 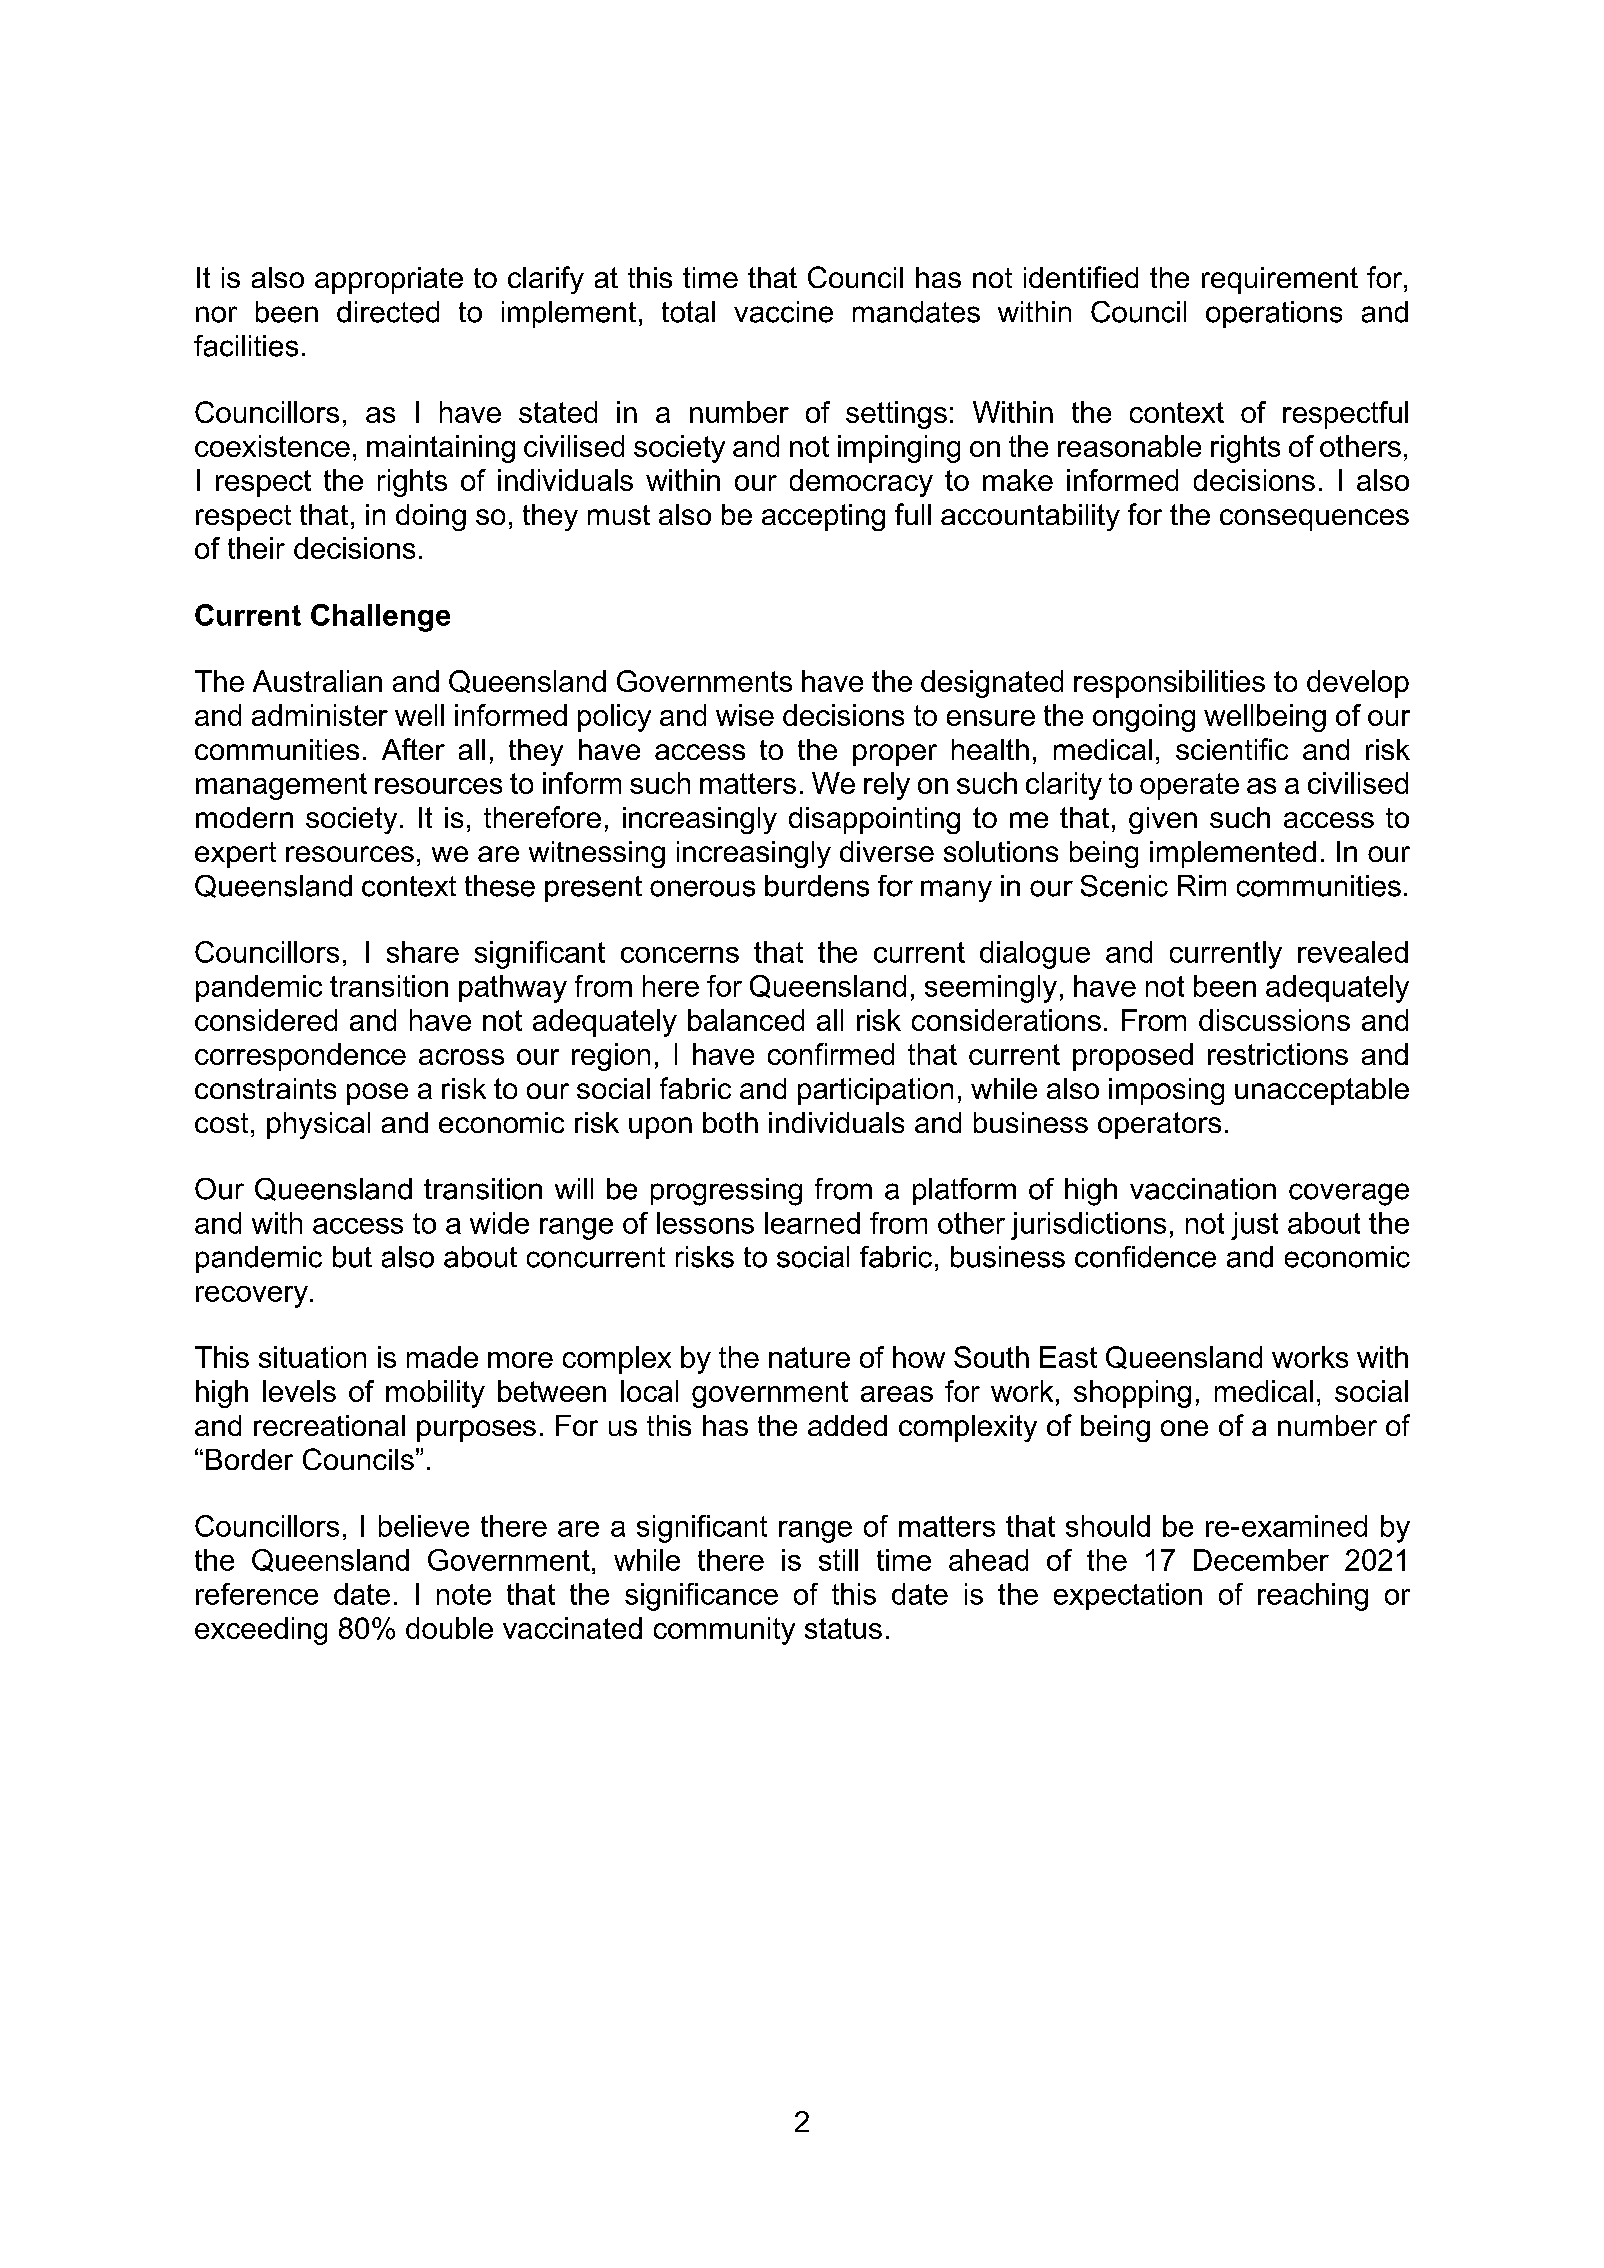 I want to click on learned, so click(x=812, y=1223).
